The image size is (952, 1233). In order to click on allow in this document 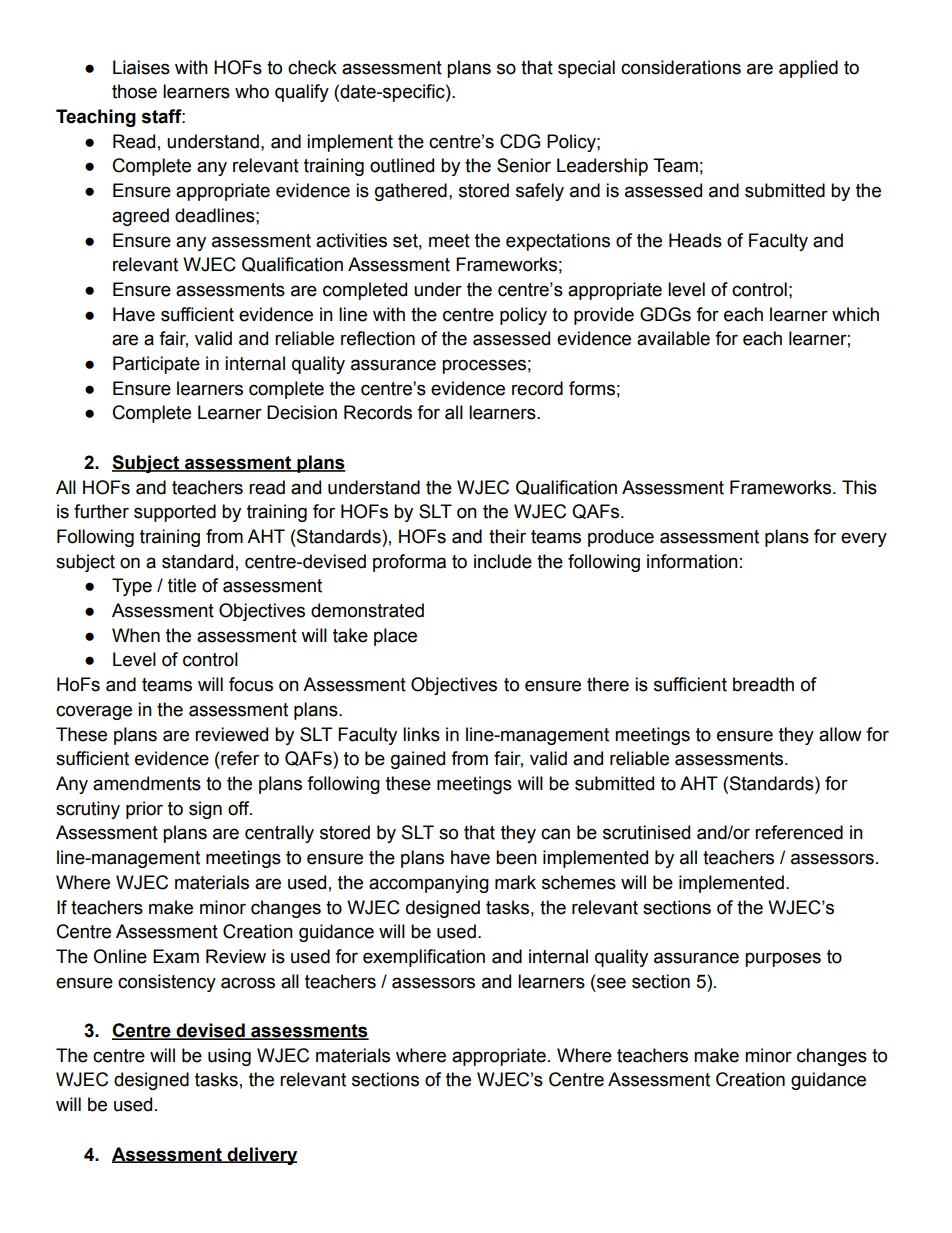, I will do `click(840, 734)`.
